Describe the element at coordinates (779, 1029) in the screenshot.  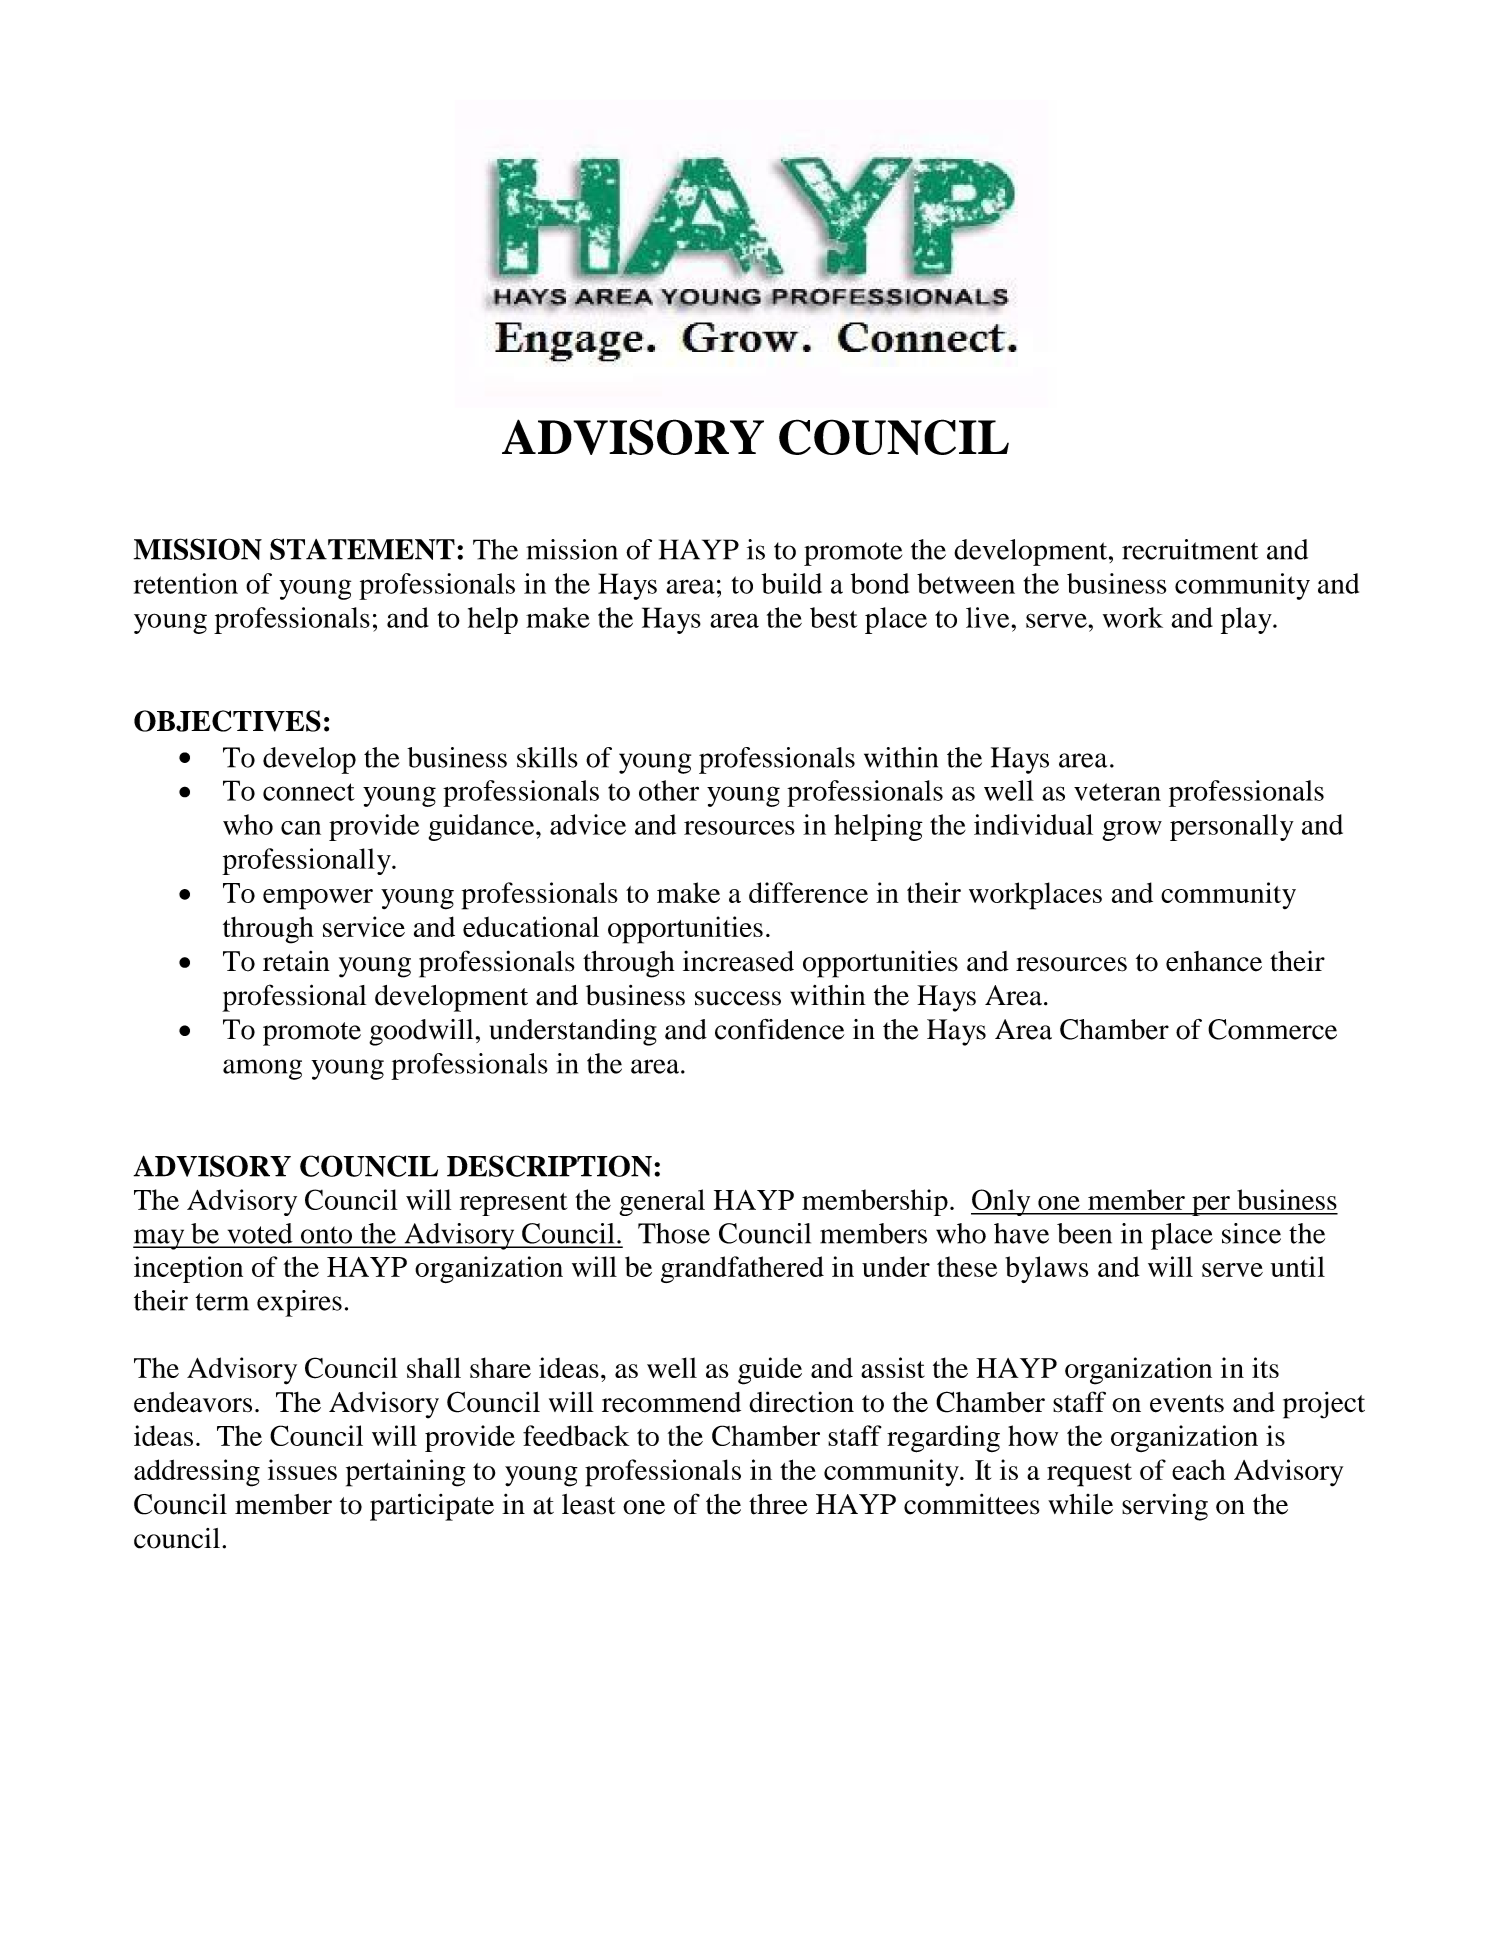
I see `confidence` at that location.
